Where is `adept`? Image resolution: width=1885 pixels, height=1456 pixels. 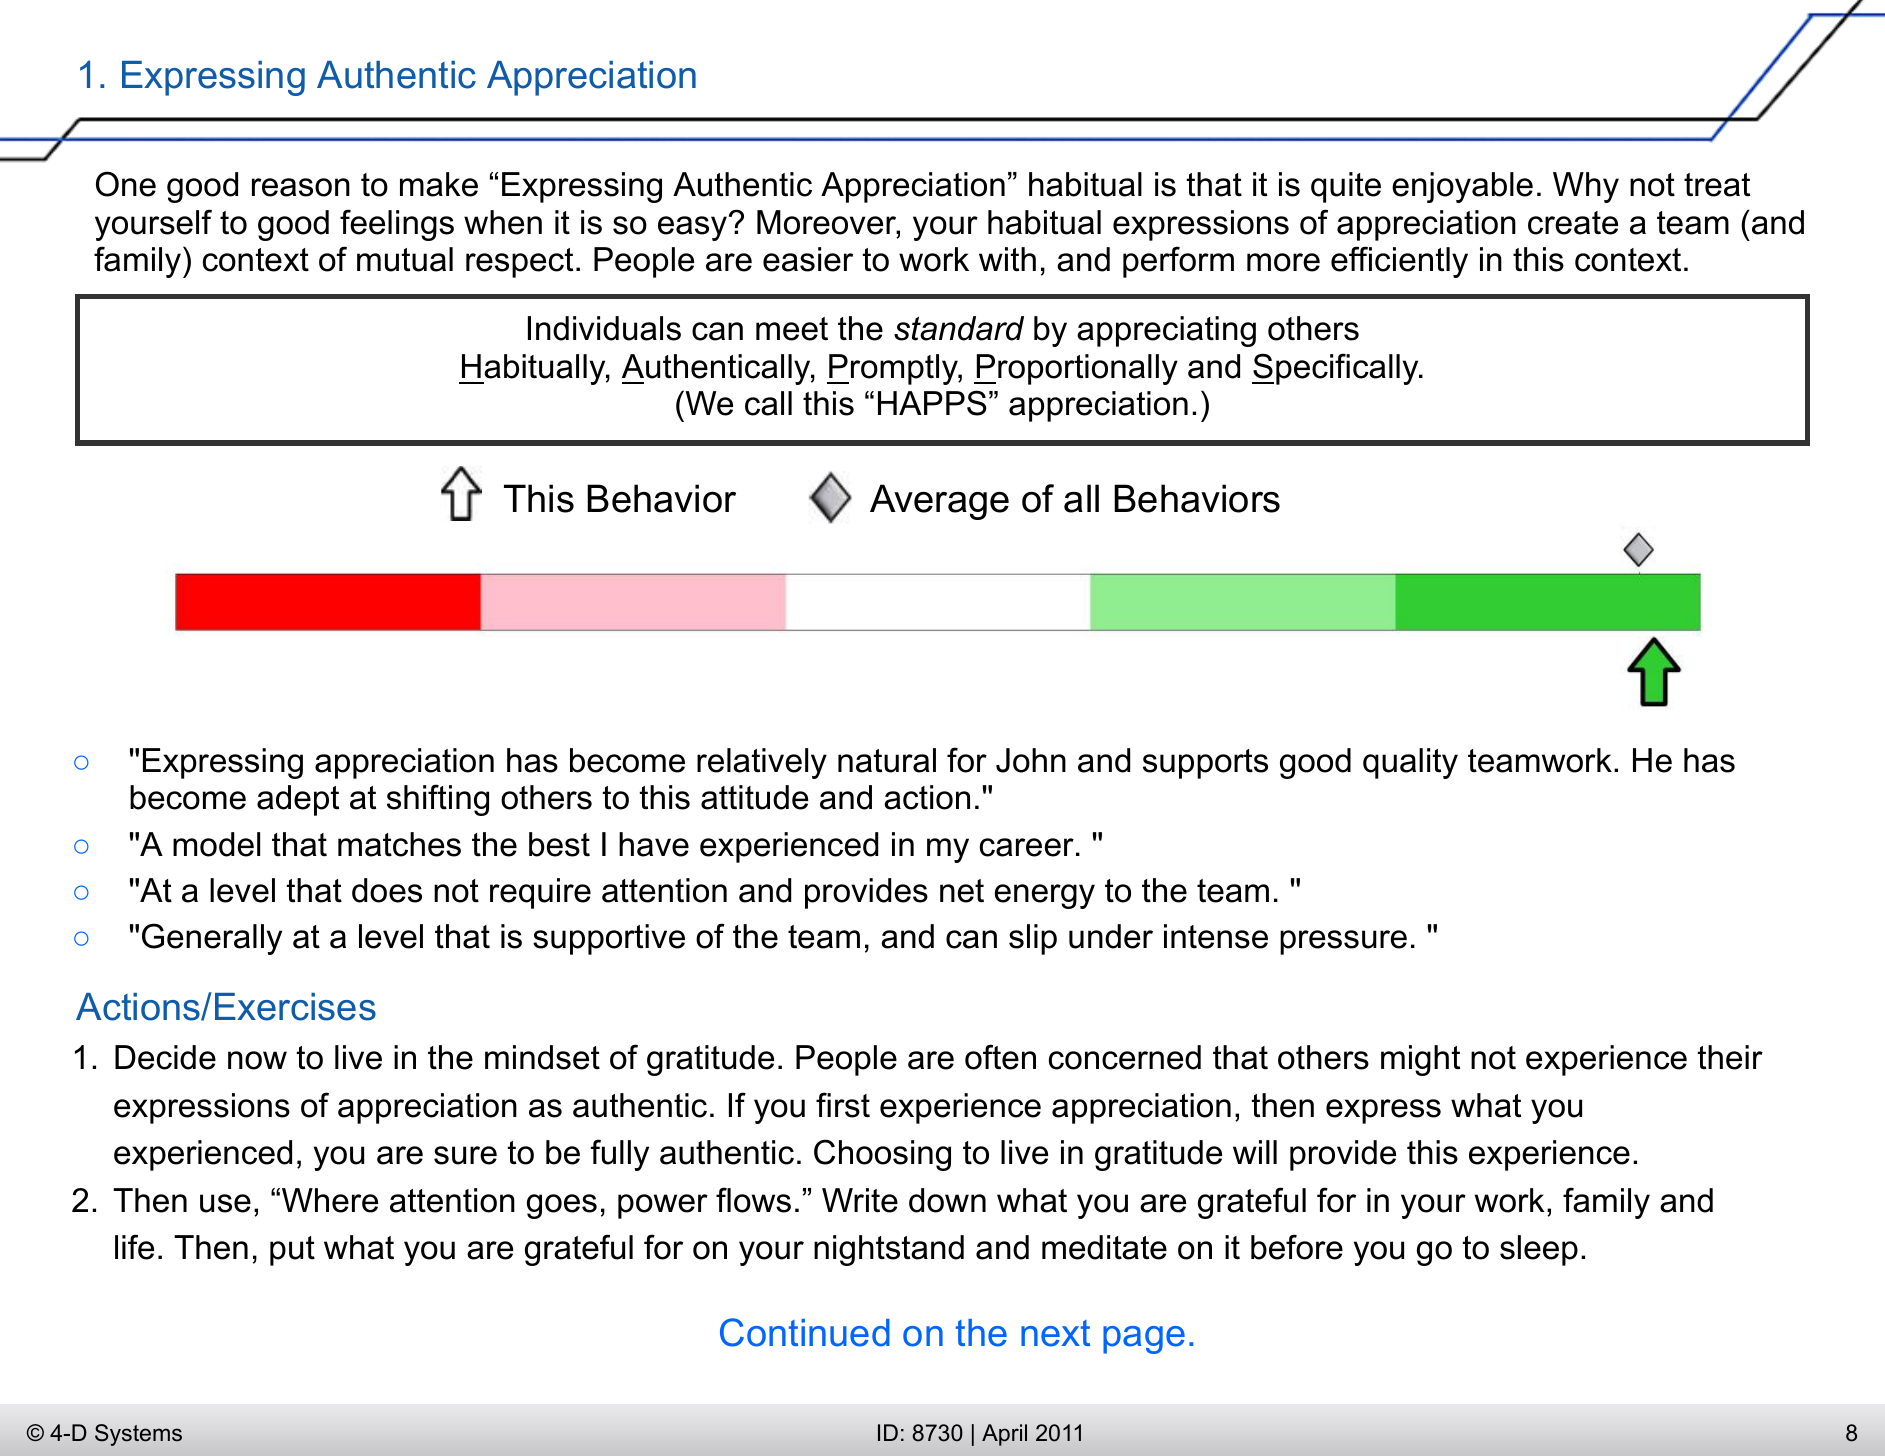 adept is located at coordinates (298, 800).
